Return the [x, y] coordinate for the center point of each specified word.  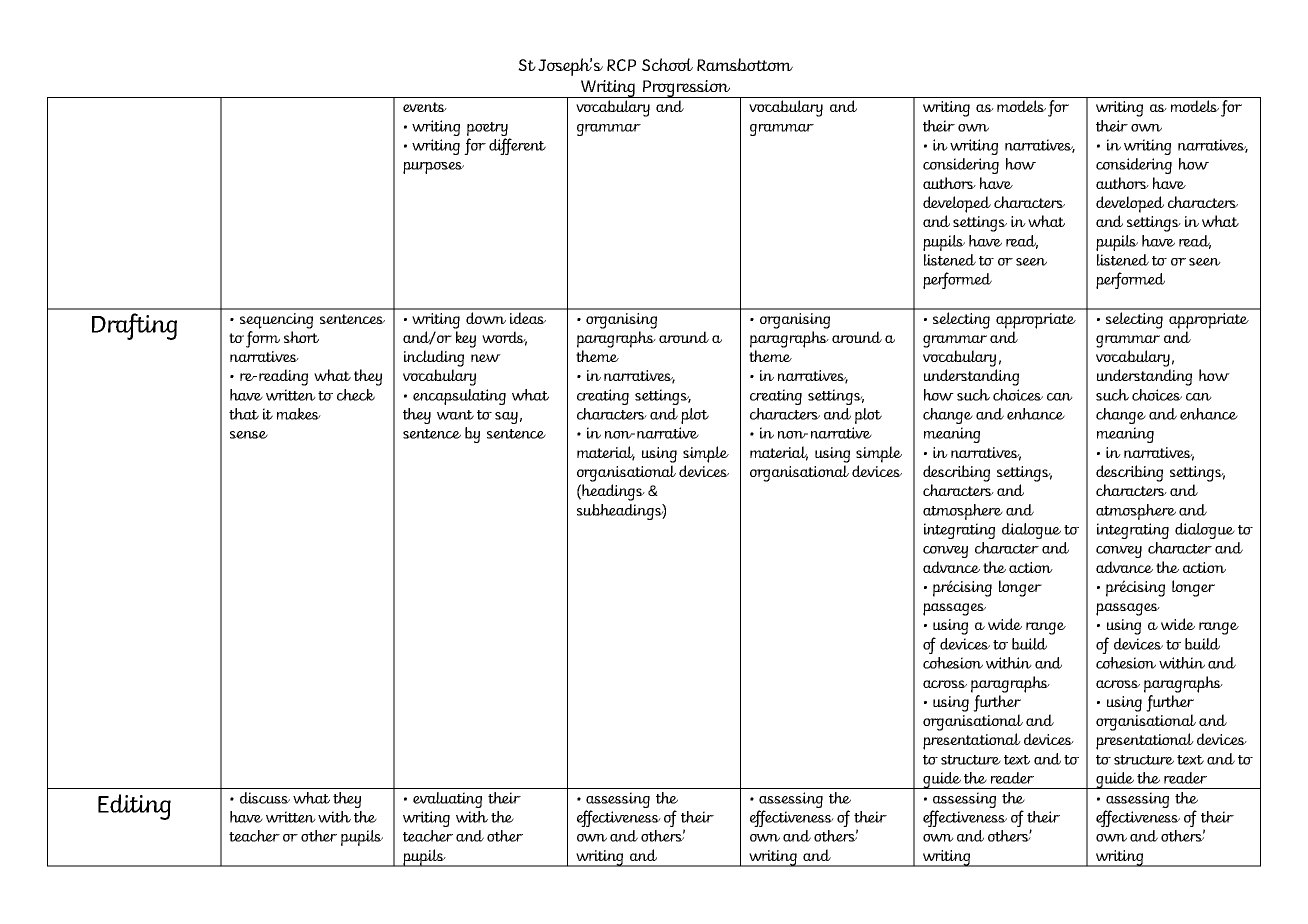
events [425, 107]
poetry [487, 129]
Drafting [134, 326]
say [506, 418]
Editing [134, 807]
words [504, 338]
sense [249, 435]
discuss [265, 798]
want [455, 415]
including [434, 358]
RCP [621, 65]
